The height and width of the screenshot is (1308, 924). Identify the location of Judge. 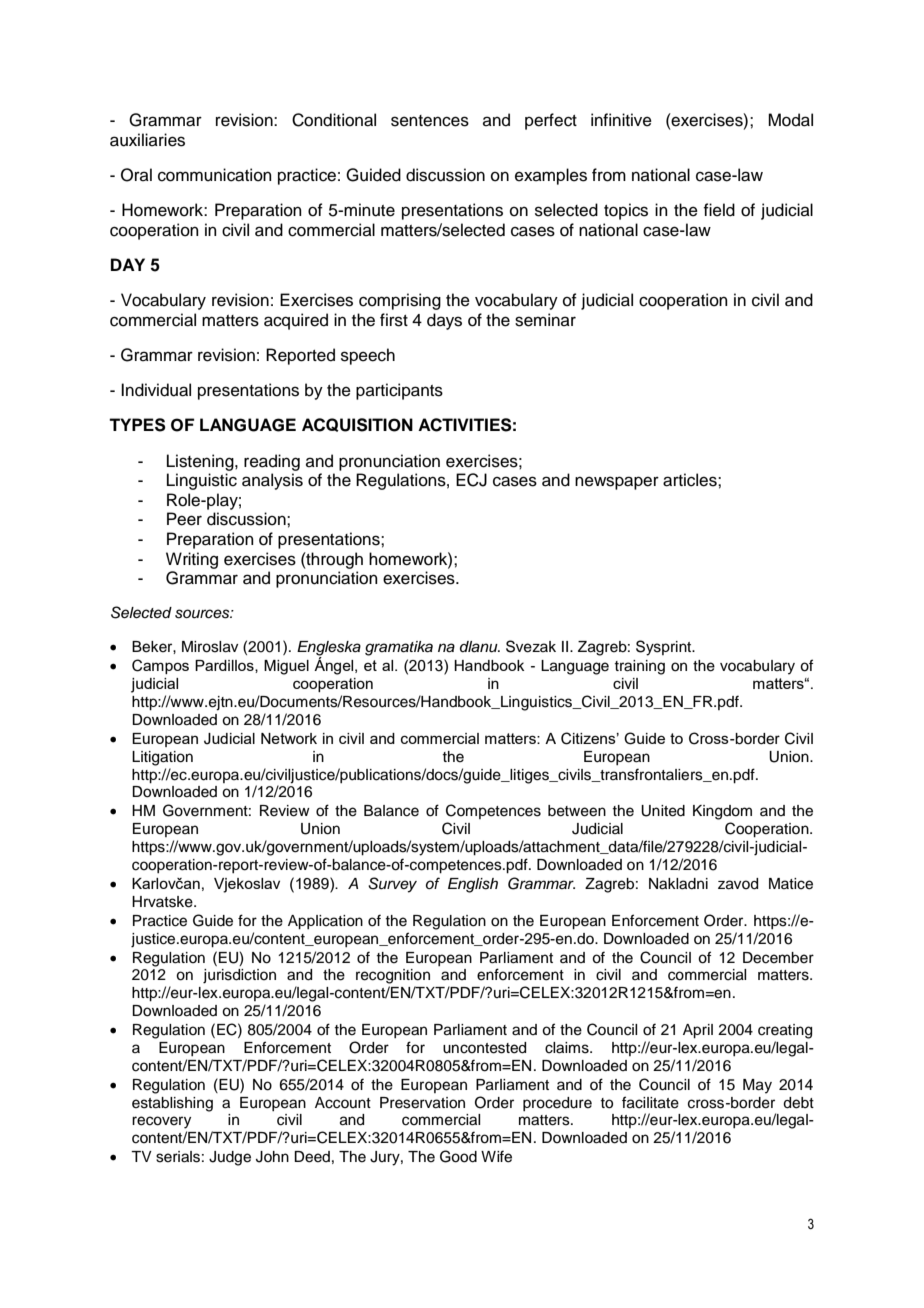
(230, 1158).
